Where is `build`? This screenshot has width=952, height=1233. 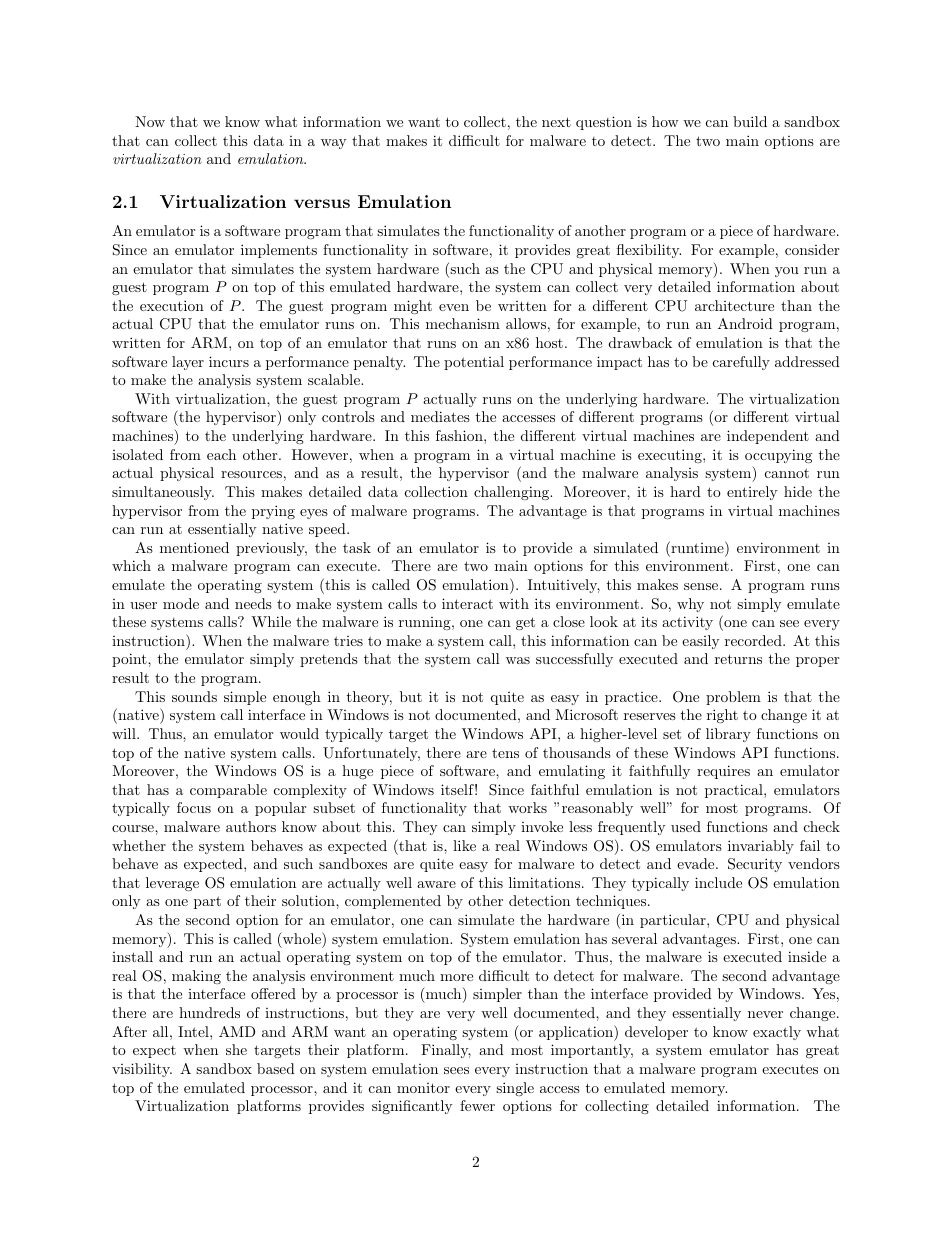 build is located at coordinates (750, 121).
